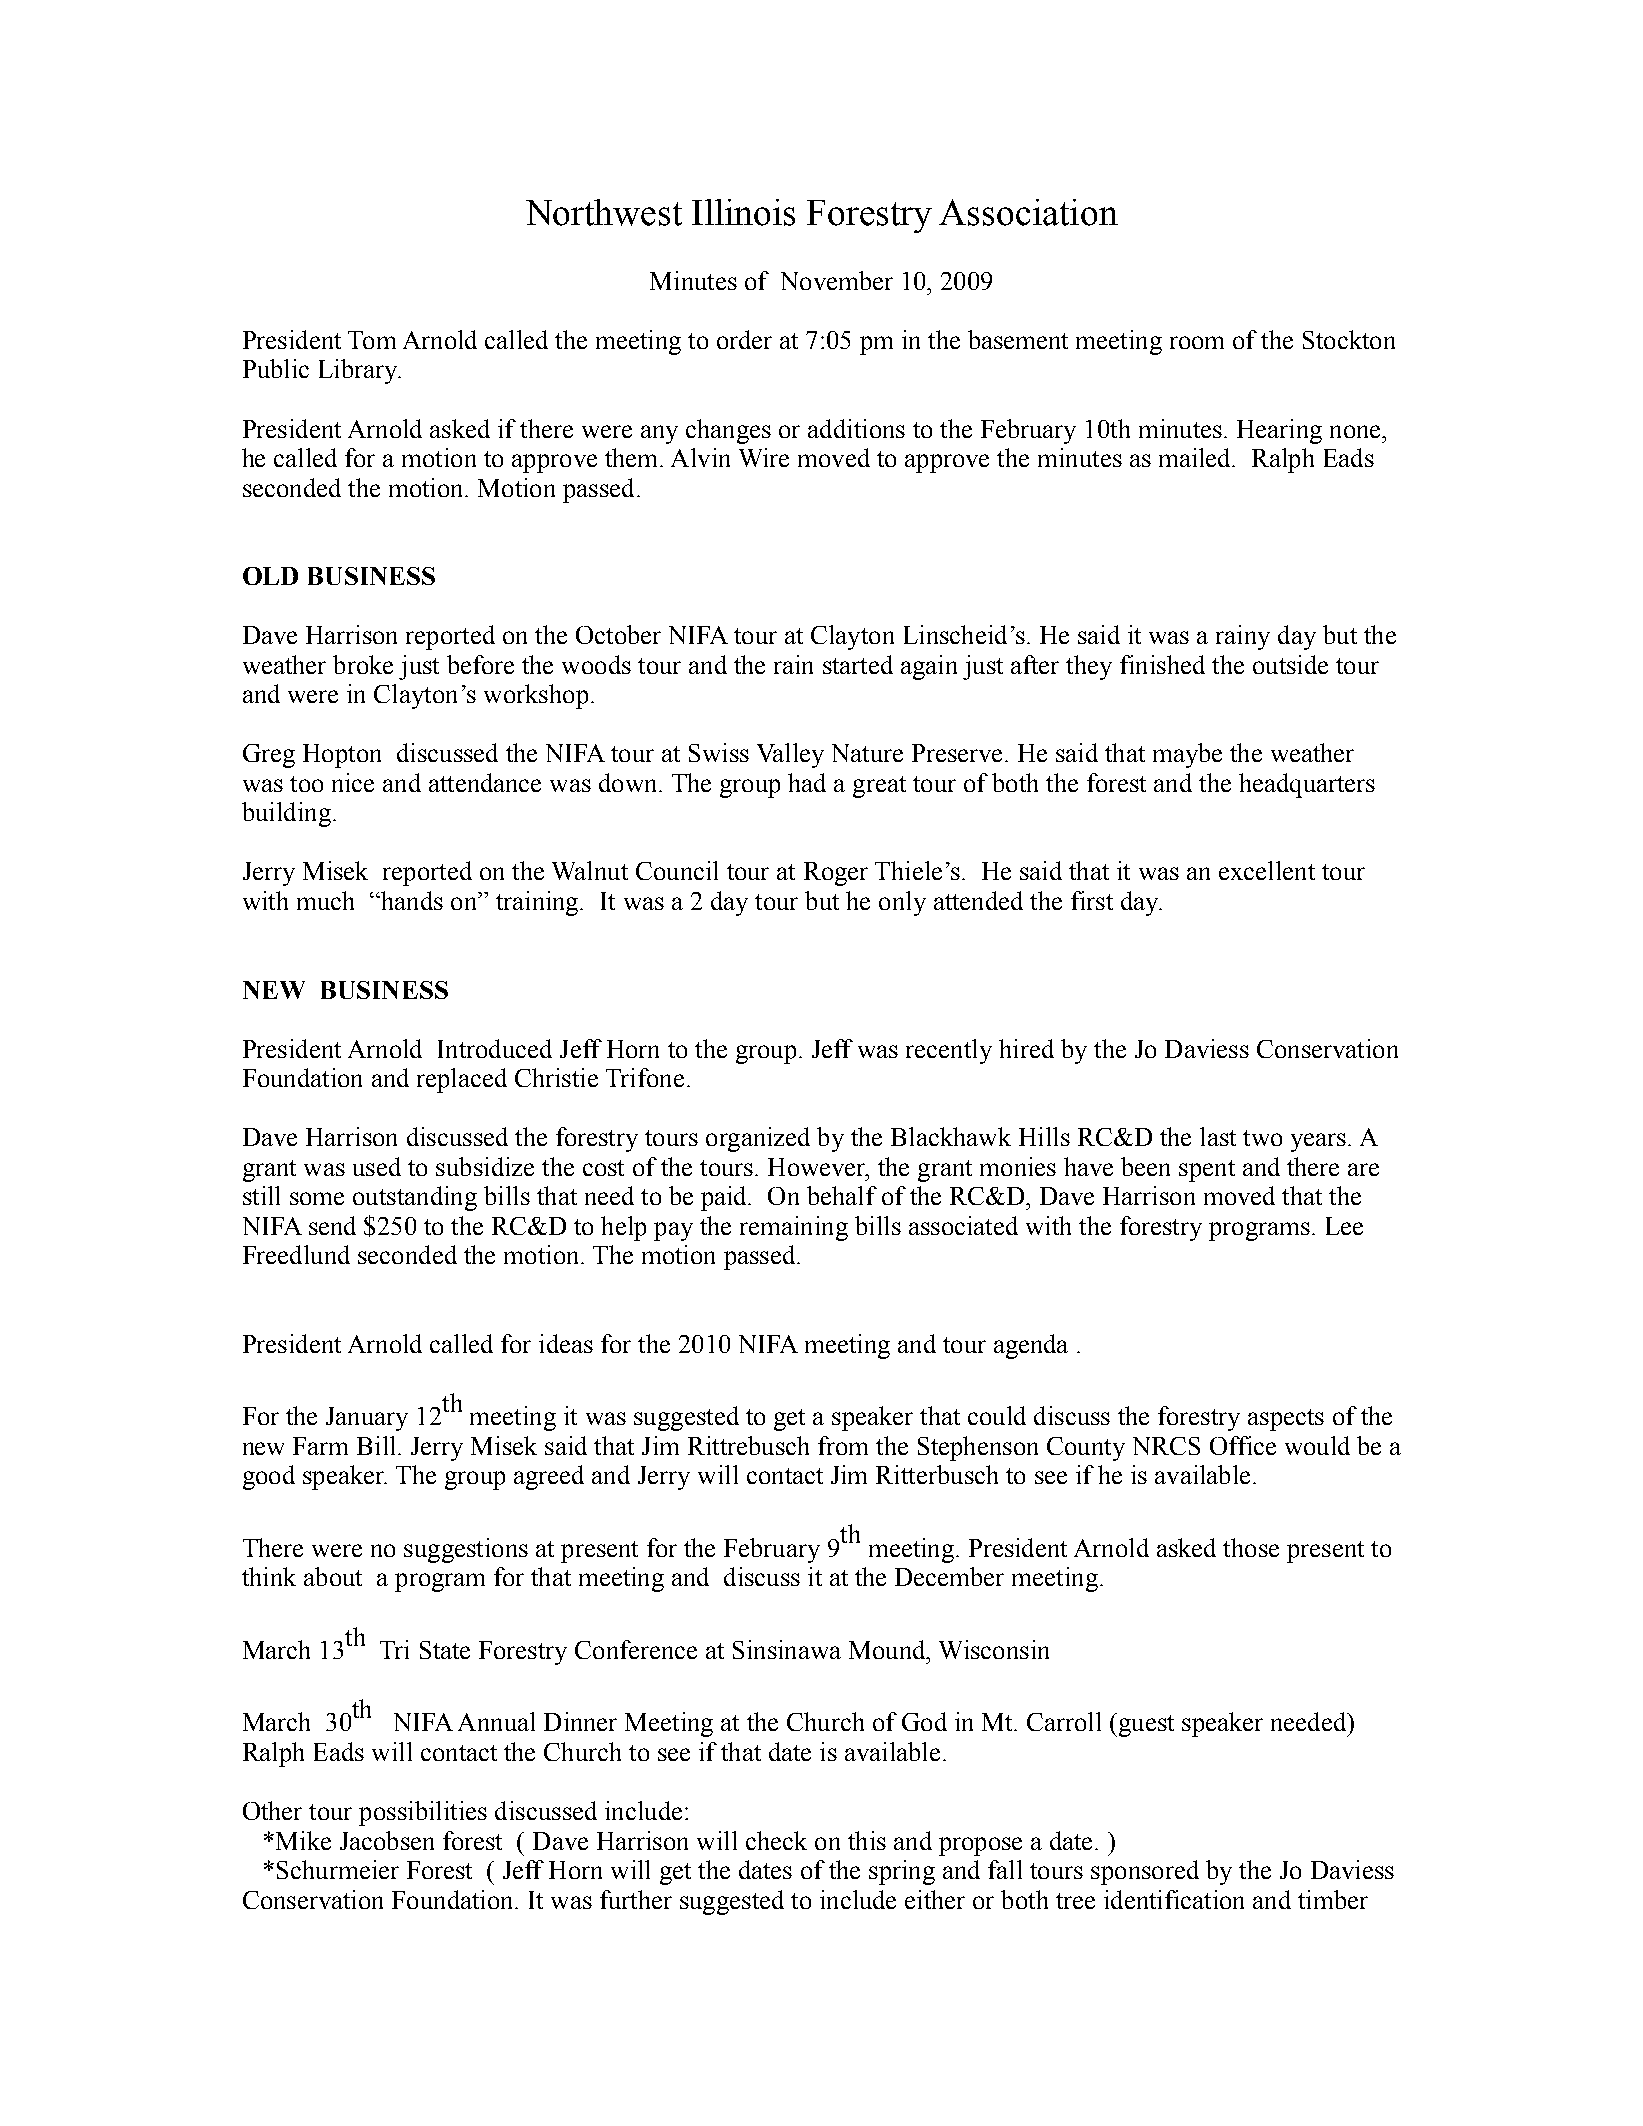 The width and height of the document is (1643, 2126). What do you see at coordinates (462, 1080) in the document?
I see `replaced` at bounding box center [462, 1080].
